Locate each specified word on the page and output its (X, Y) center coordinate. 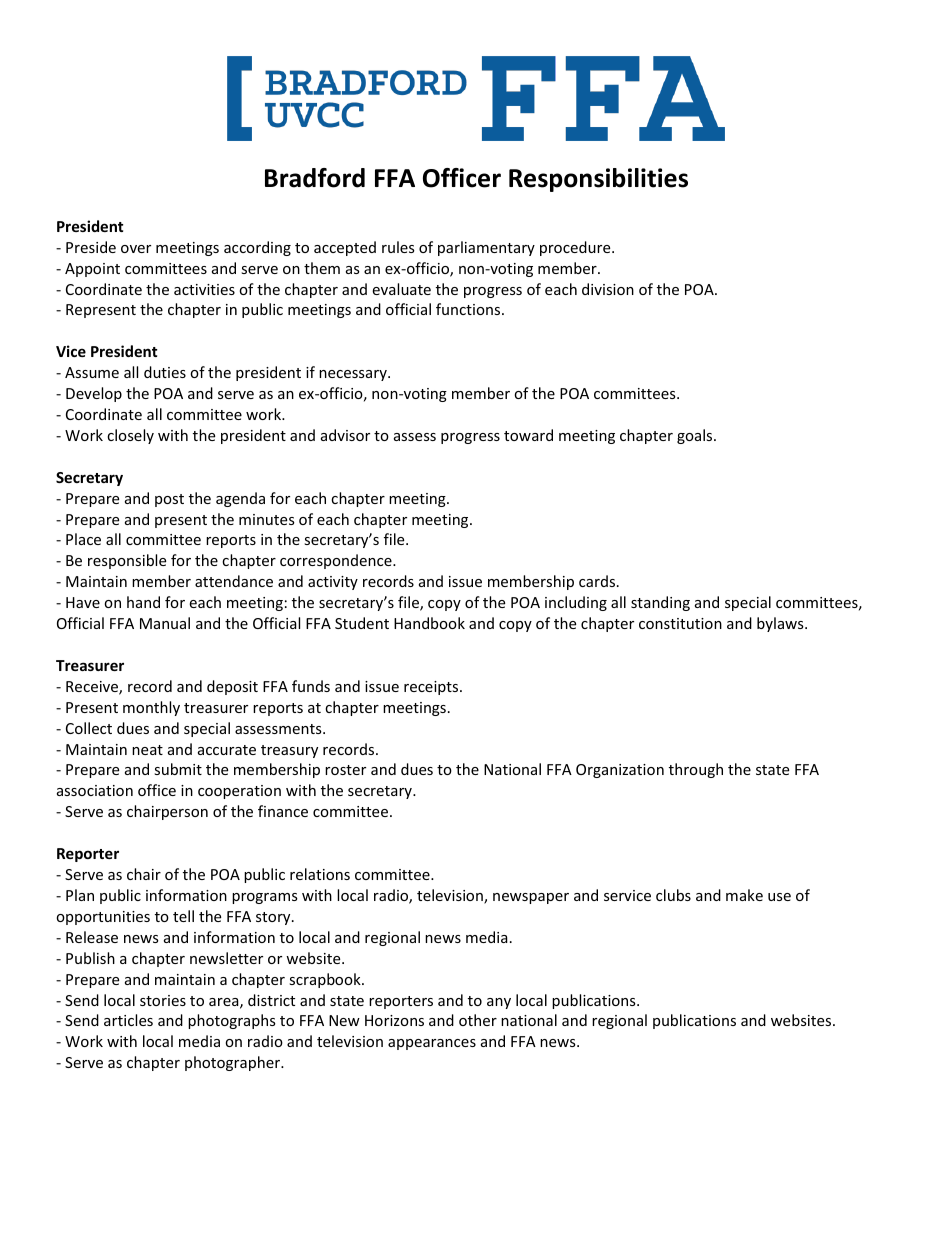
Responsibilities (598, 180)
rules (398, 247)
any (499, 1003)
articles (128, 1020)
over (136, 249)
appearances (432, 1044)
